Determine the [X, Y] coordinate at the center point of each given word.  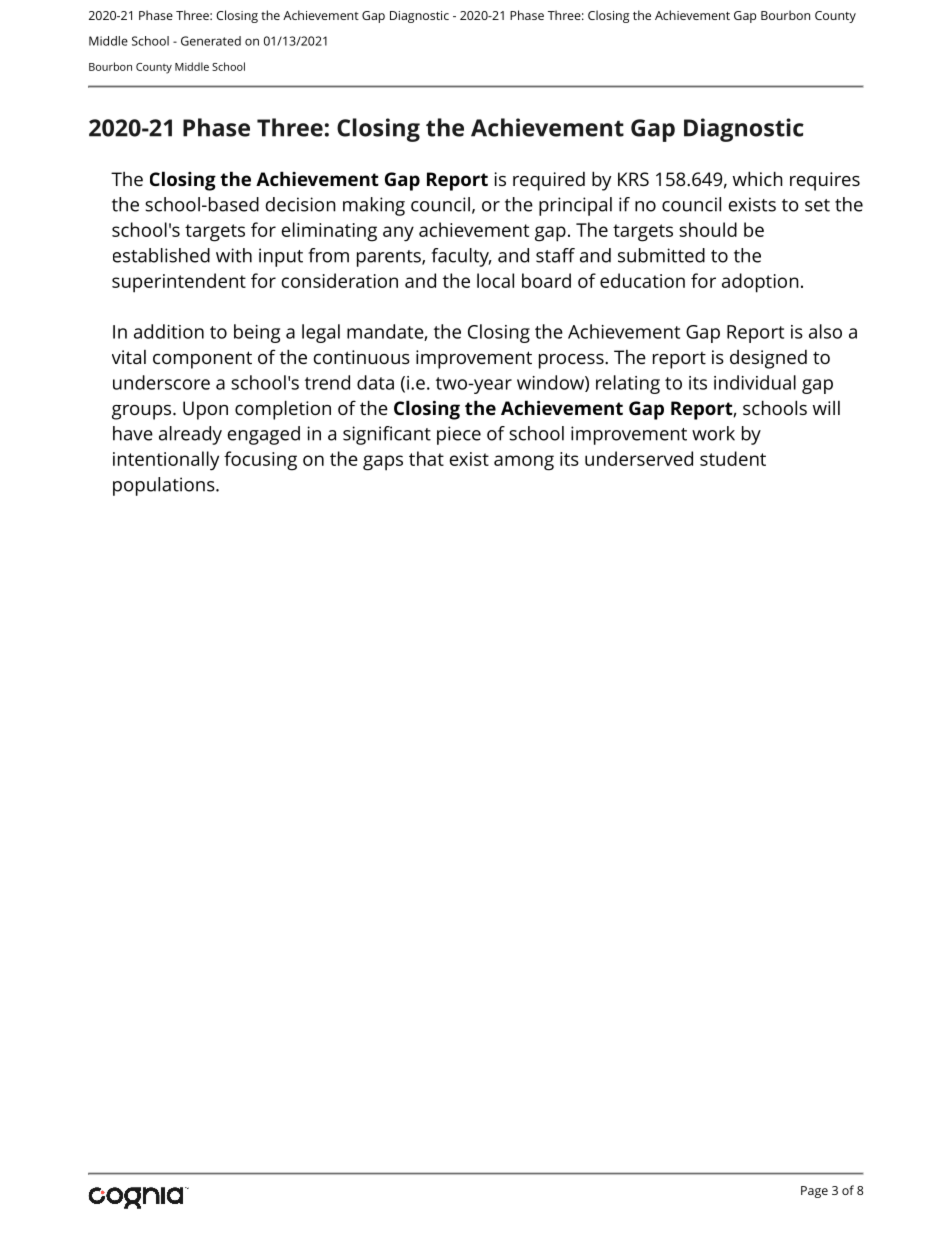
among [524, 463]
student [733, 458]
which [758, 178]
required [549, 181]
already [190, 435]
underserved [639, 458]
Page [814, 1192]
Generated [211, 41]
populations [165, 486]
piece [459, 435]
